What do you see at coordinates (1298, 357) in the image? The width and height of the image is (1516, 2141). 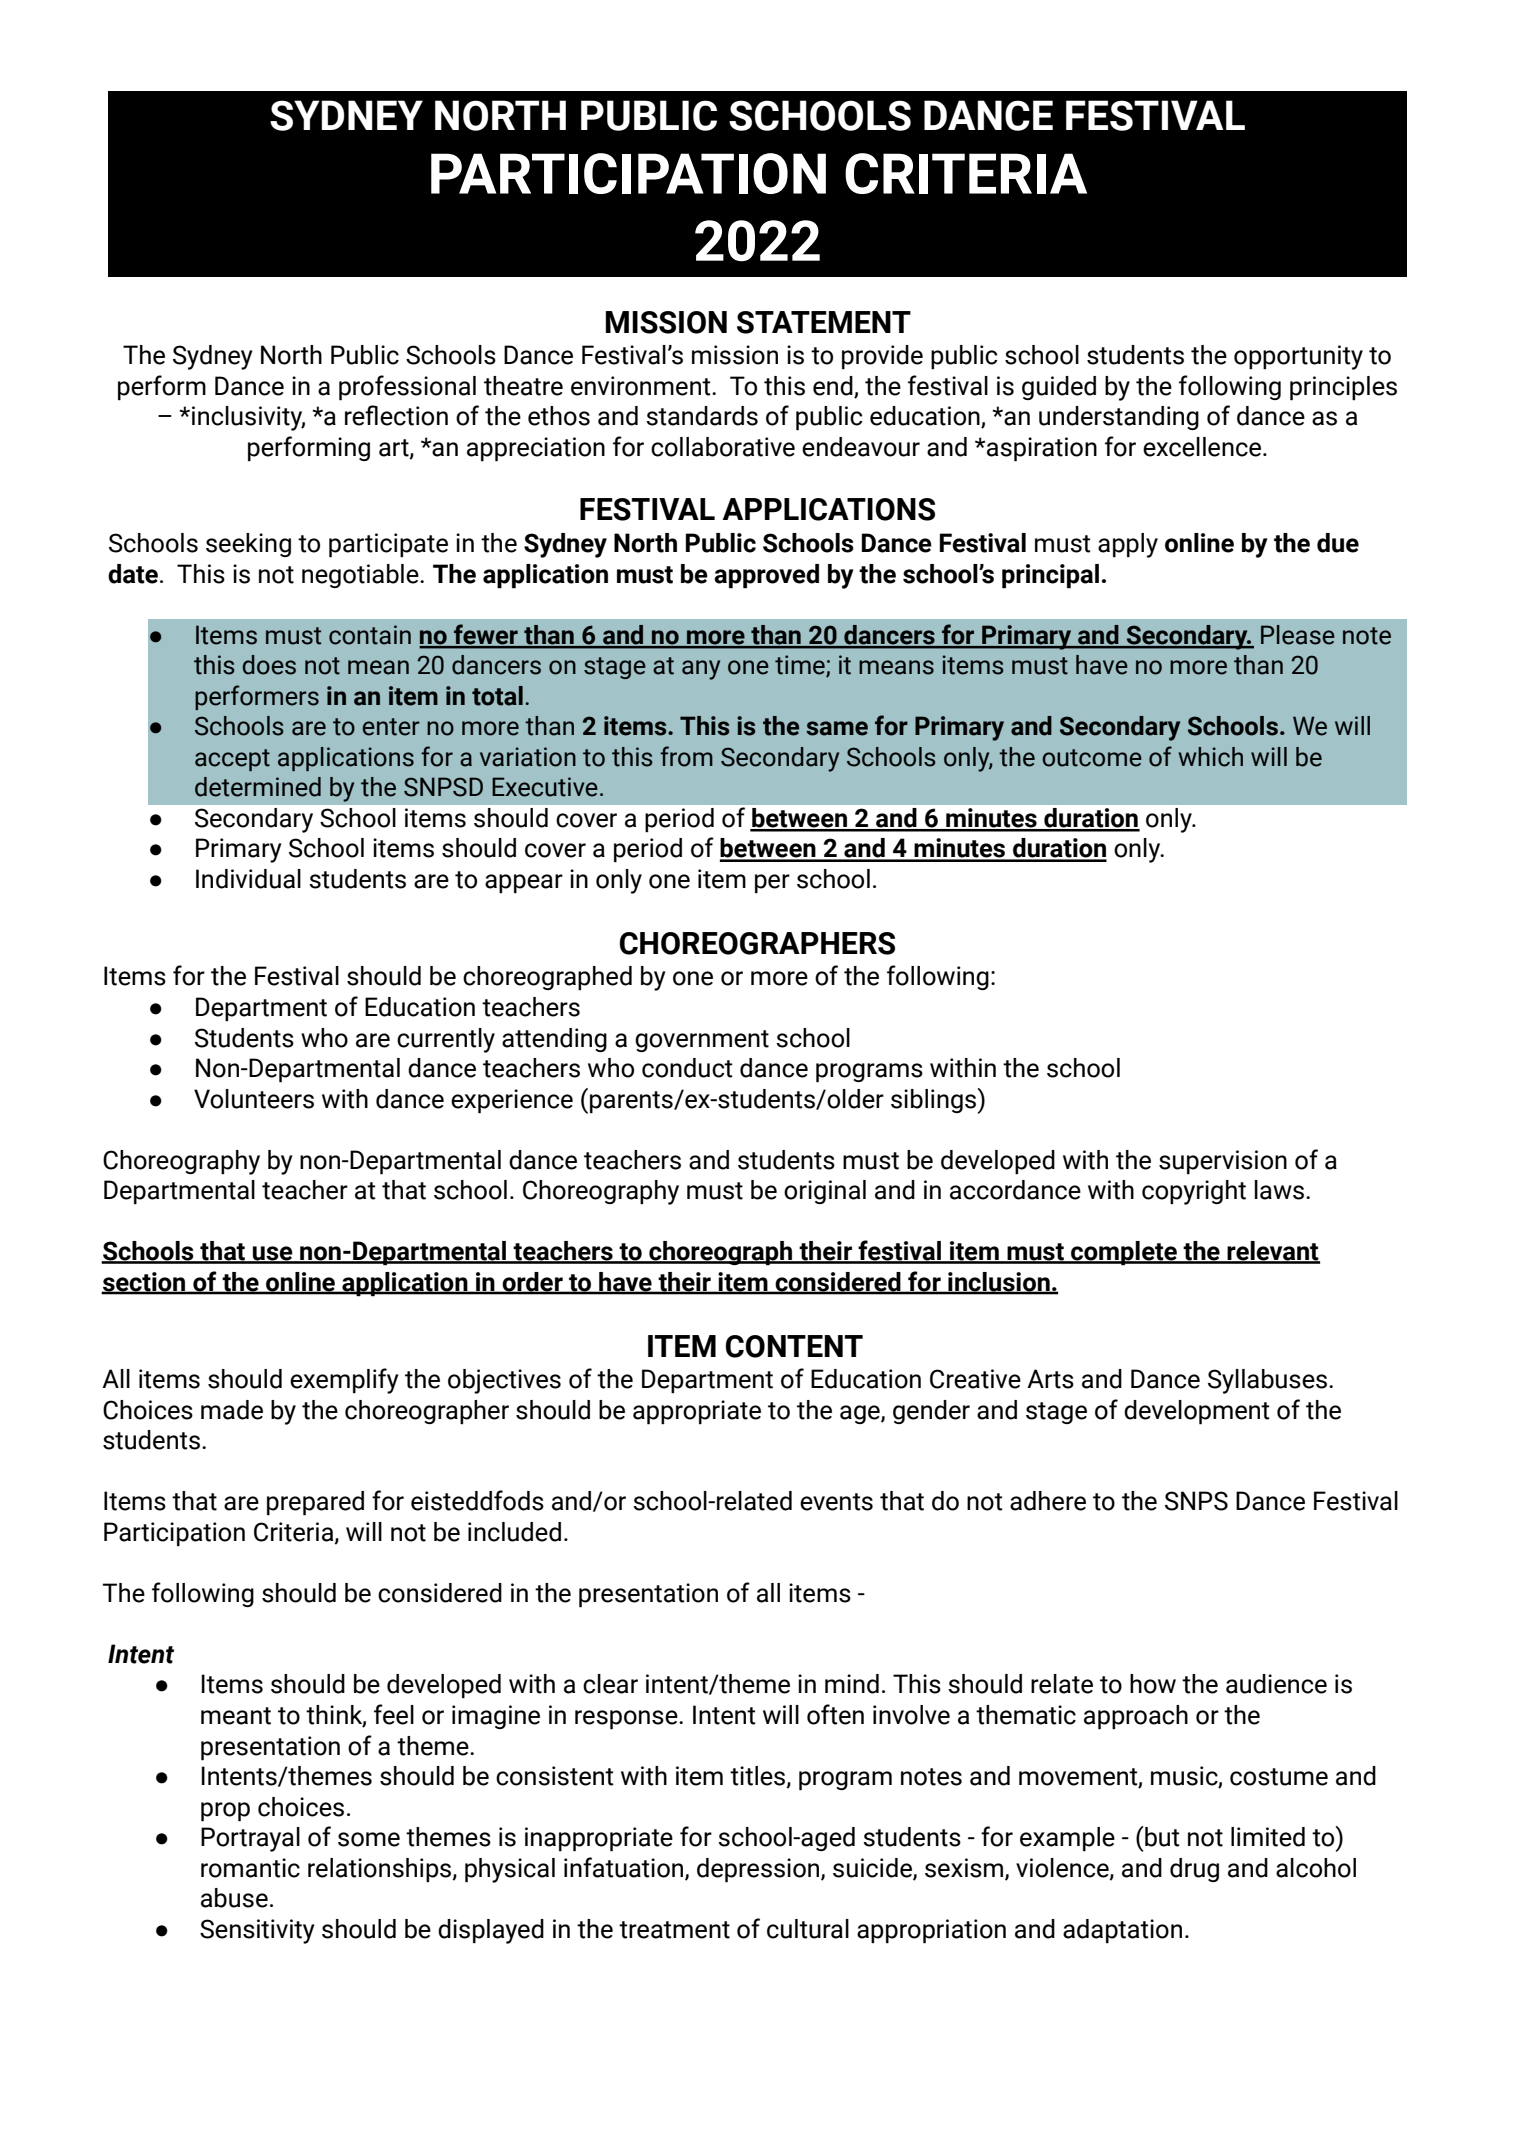 I see `opportunity` at bounding box center [1298, 357].
